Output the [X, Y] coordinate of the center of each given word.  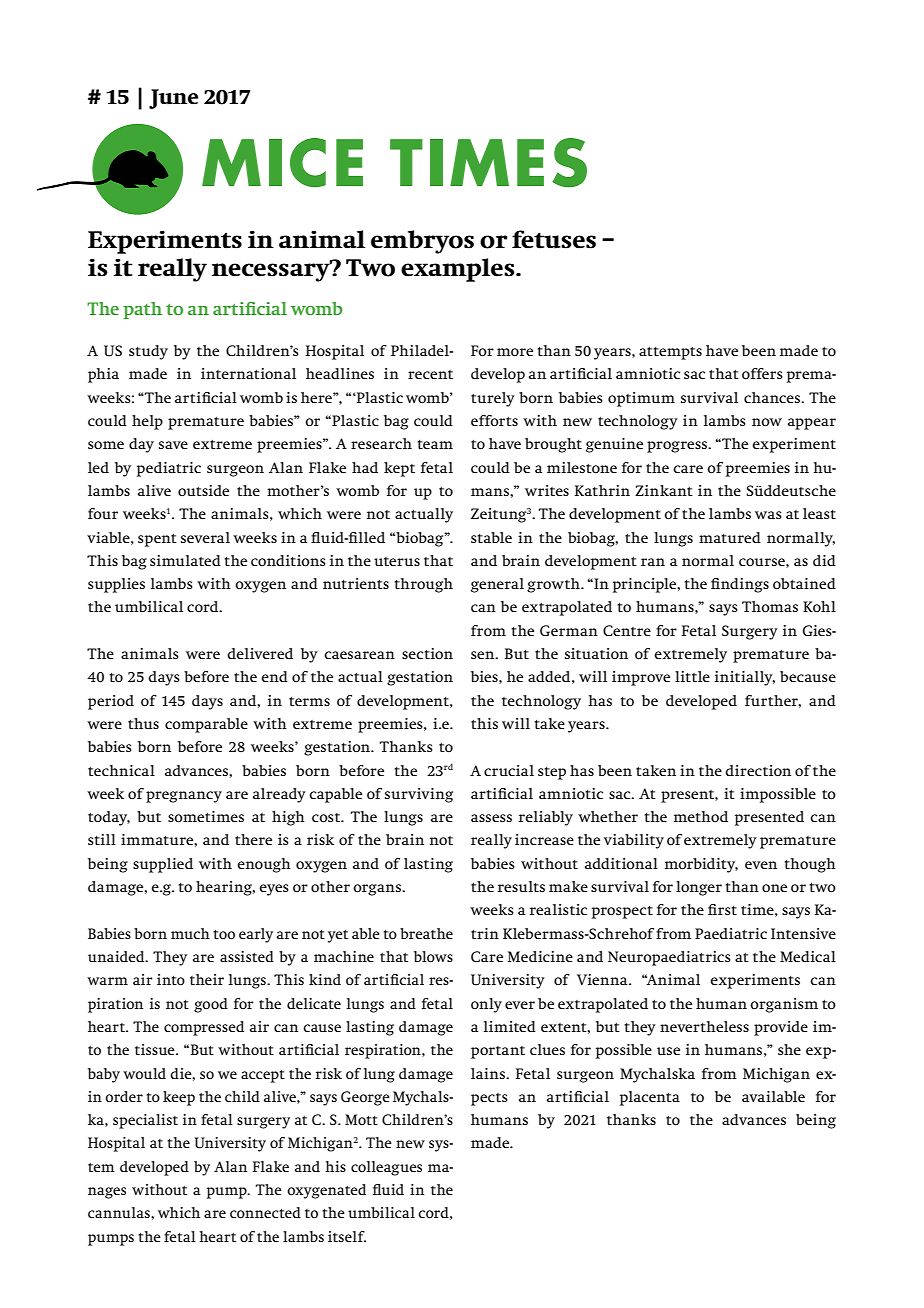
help [147, 422]
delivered [260, 653]
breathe [426, 933]
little [692, 676]
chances [773, 397]
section [427, 653]
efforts [494, 420]
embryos [422, 242]
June [173, 99]
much [190, 933]
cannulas [120, 1212]
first [722, 909]
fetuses [554, 239]
